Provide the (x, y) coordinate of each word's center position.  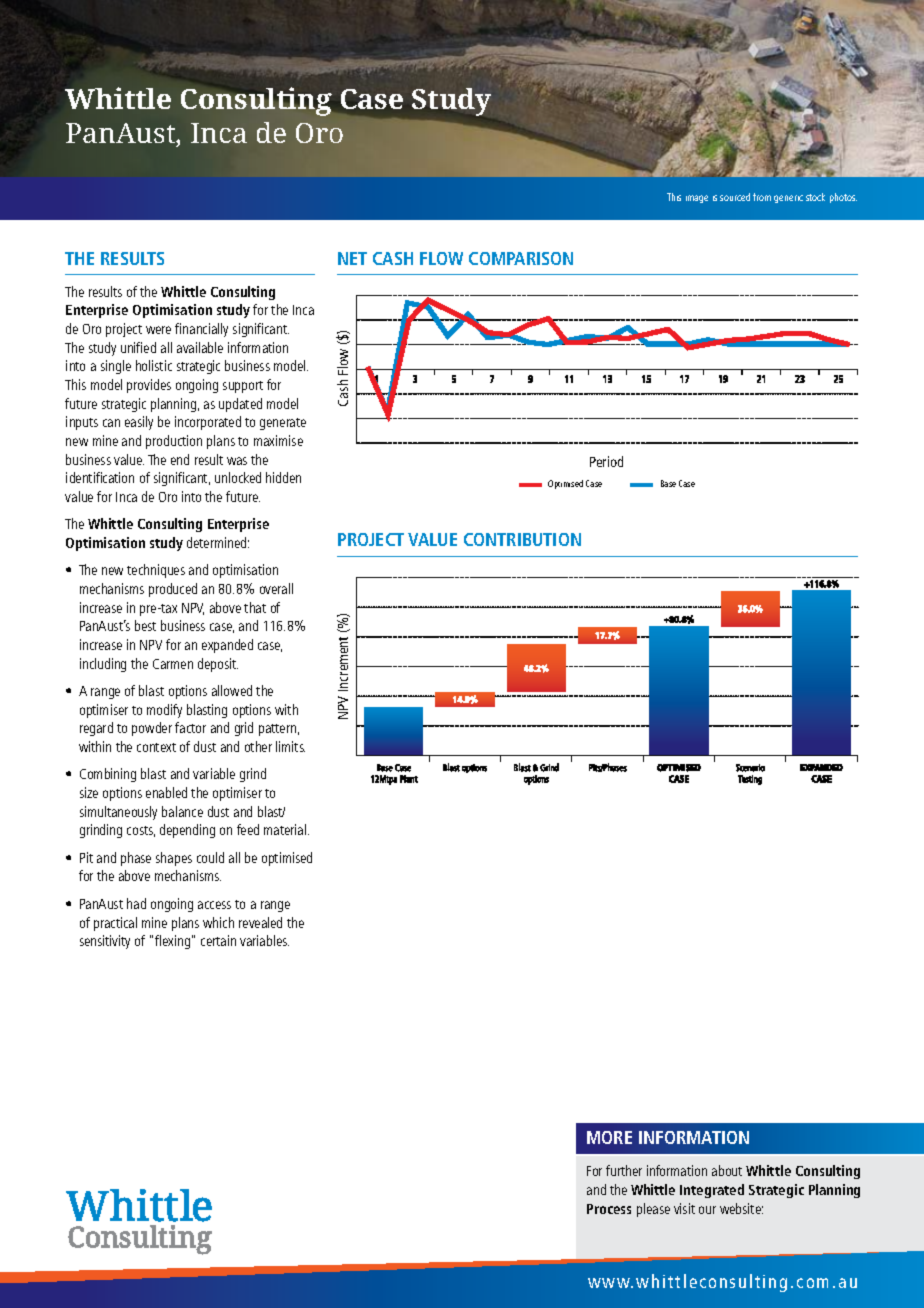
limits (290, 746)
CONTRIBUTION (522, 539)
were (158, 330)
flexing (172, 942)
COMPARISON (521, 258)
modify (164, 711)
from (762, 197)
